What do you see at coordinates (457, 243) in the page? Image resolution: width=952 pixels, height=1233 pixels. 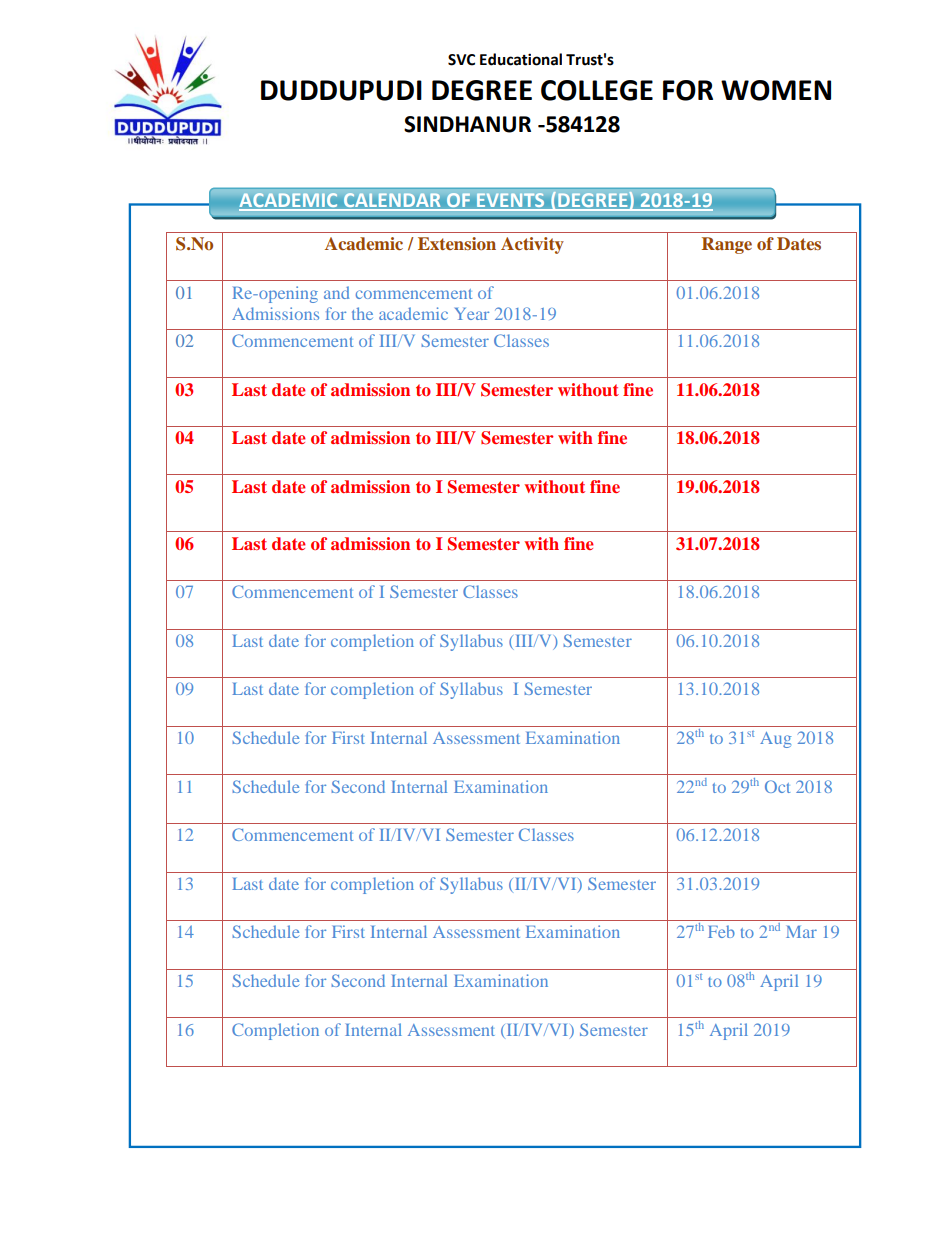 I see `Extension` at bounding box center [457, 243].
